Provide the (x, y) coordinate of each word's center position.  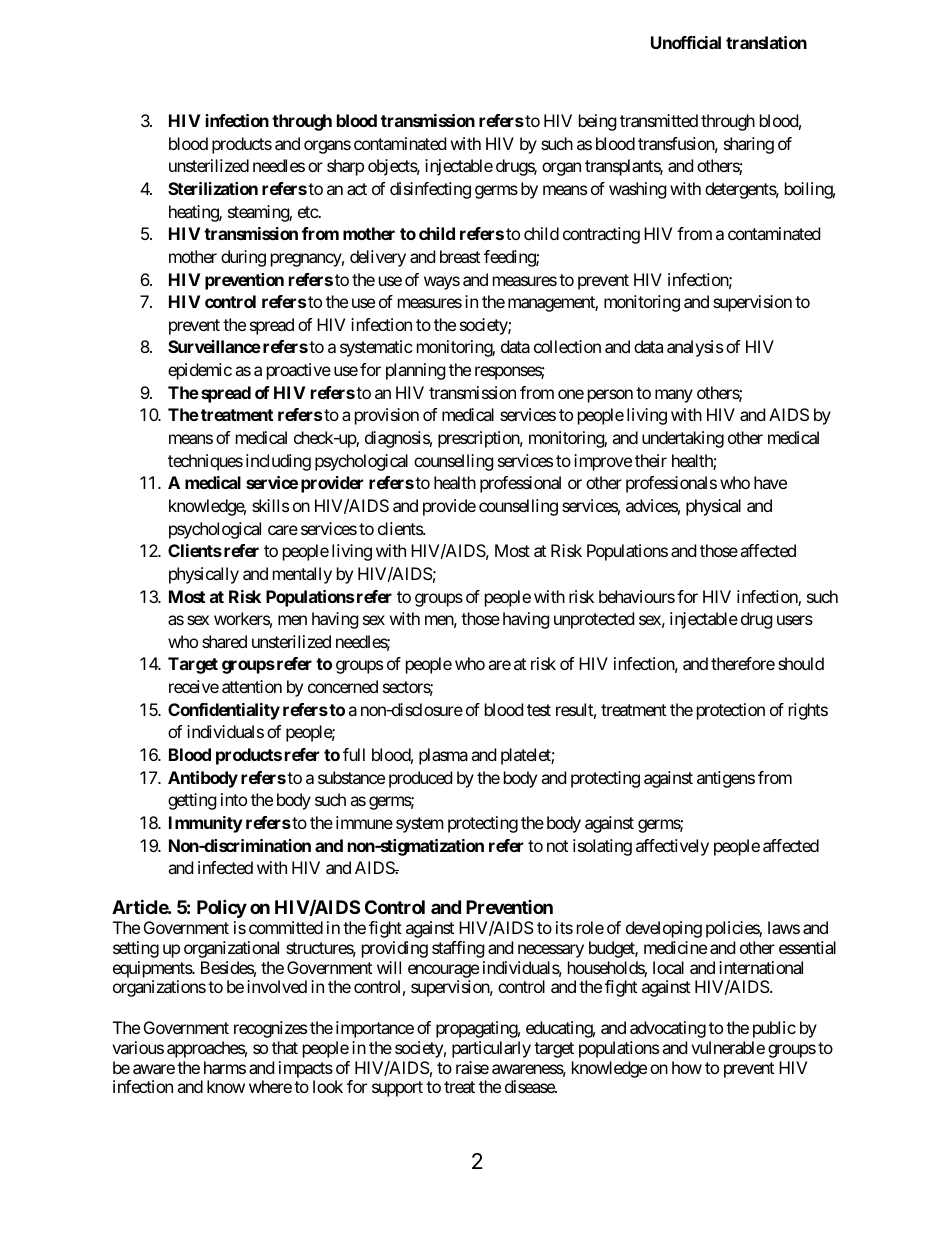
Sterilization (213, 188)
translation (766, 42)
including (278, 462)
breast (460, 256)
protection (731, 711)
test (539, 710)
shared (224, 641)
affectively (672, 847)
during (243, 258)
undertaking (683, 439)
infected (225, 867)
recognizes (270, 1029)
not (557, 846)
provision (387, 416)
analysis (695, 348)
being (598, 122)
